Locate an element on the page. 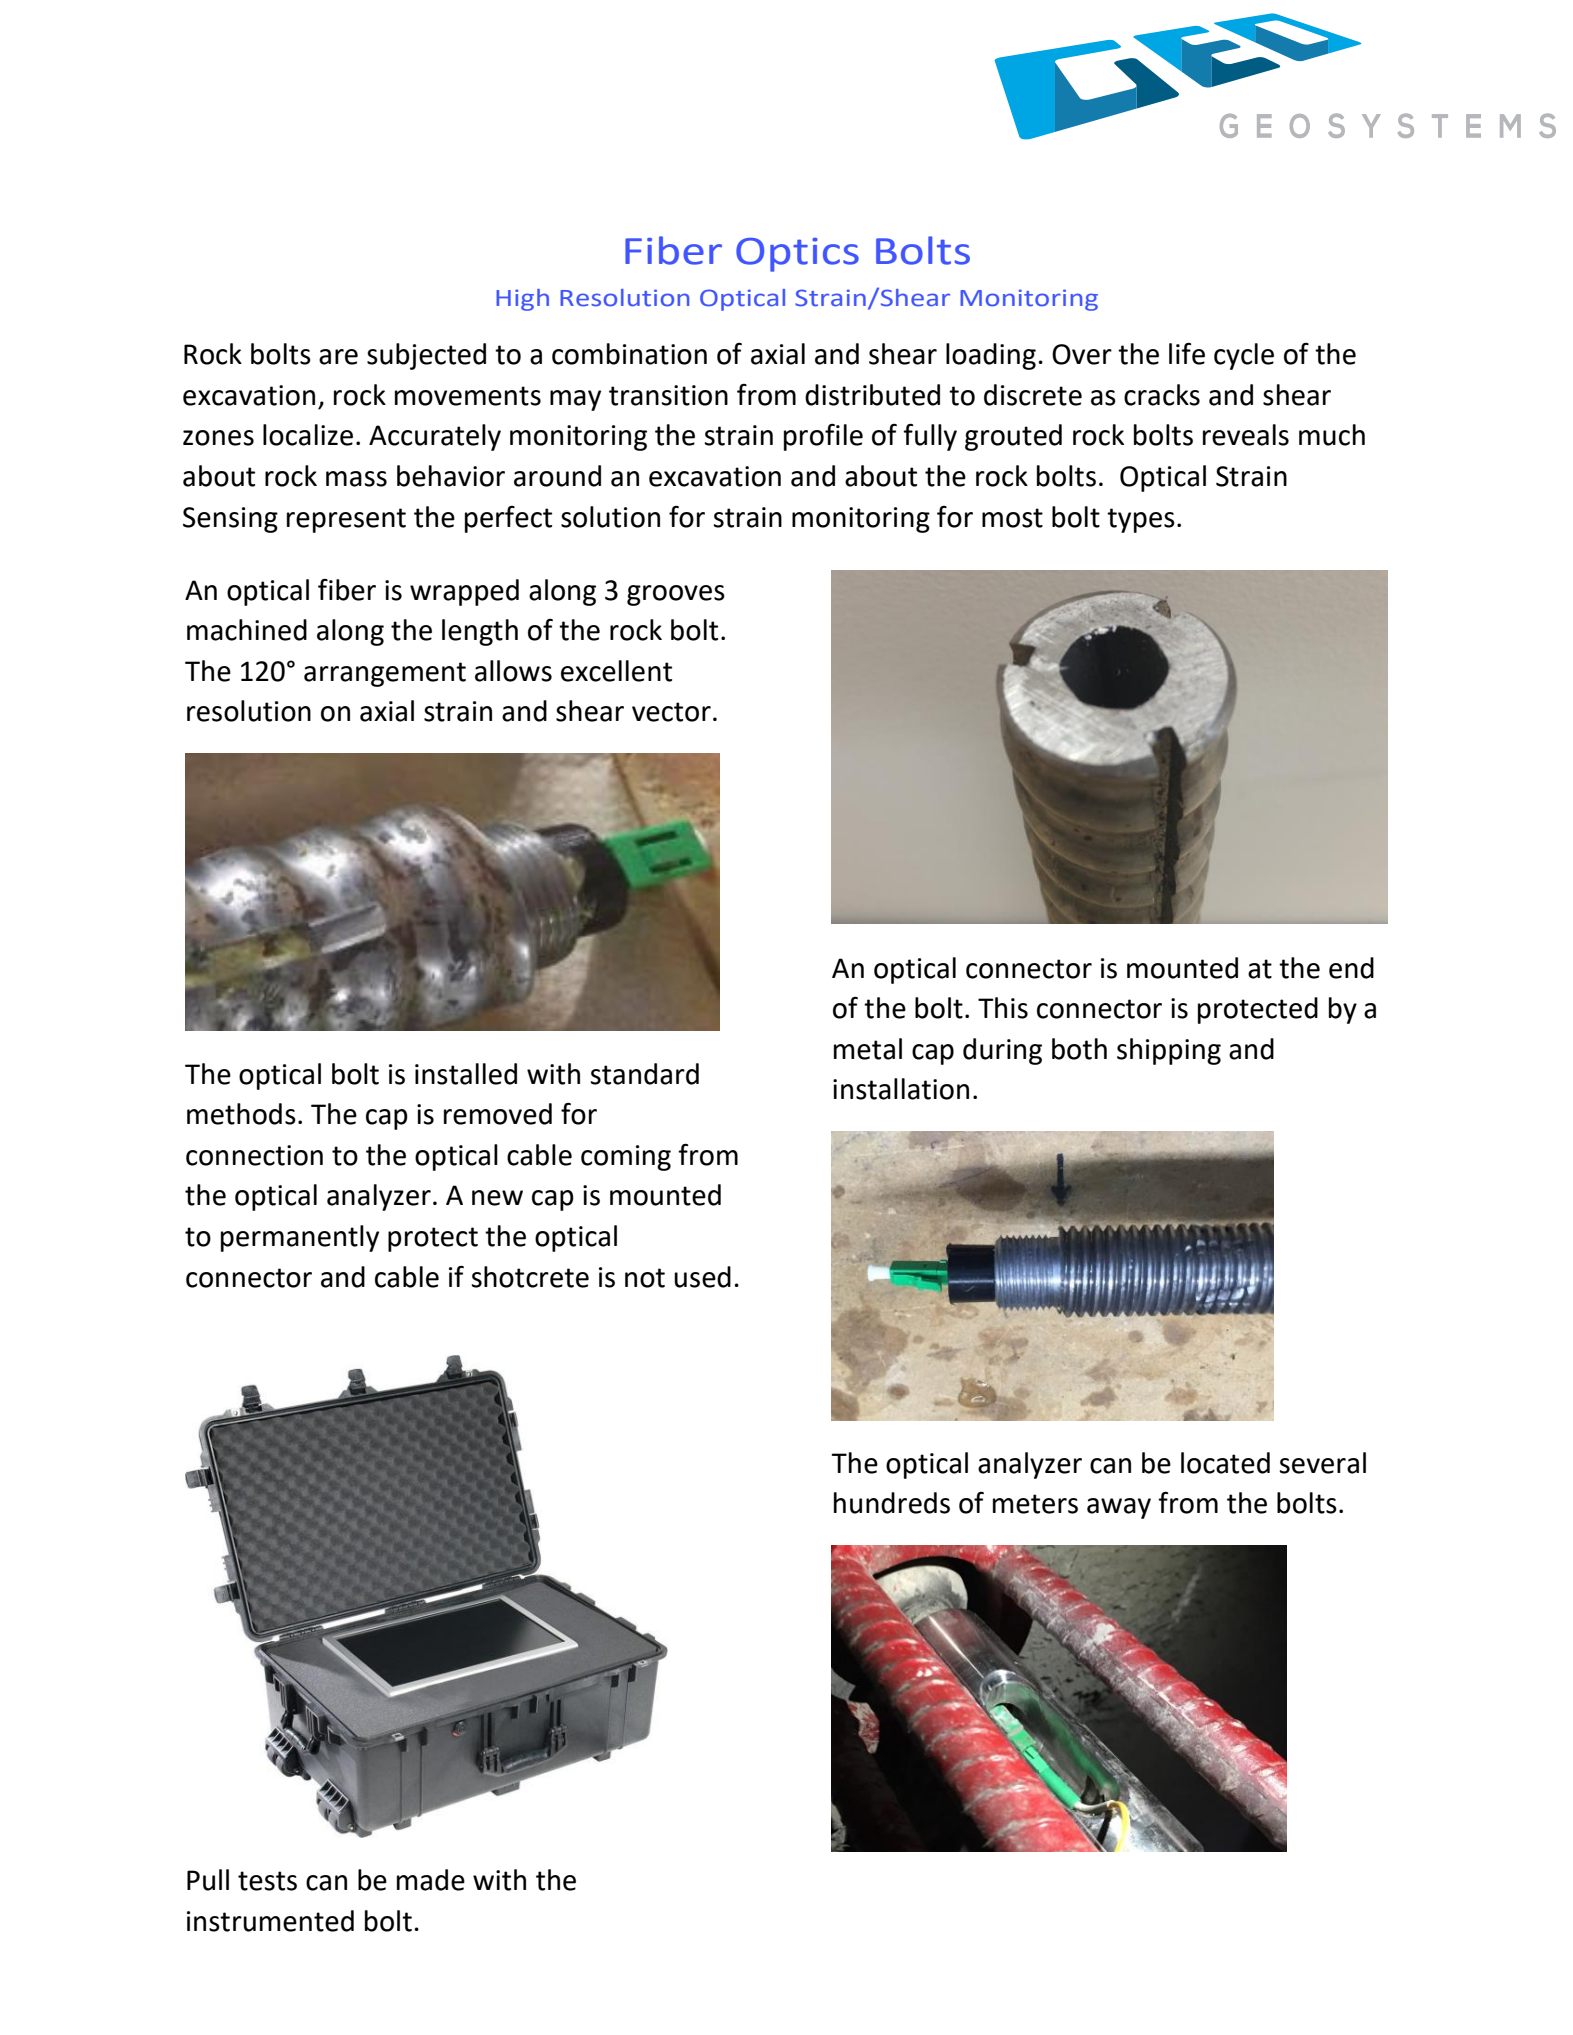 This image has height=2035, width=1573. life is located at coordinates (1187, 353).
